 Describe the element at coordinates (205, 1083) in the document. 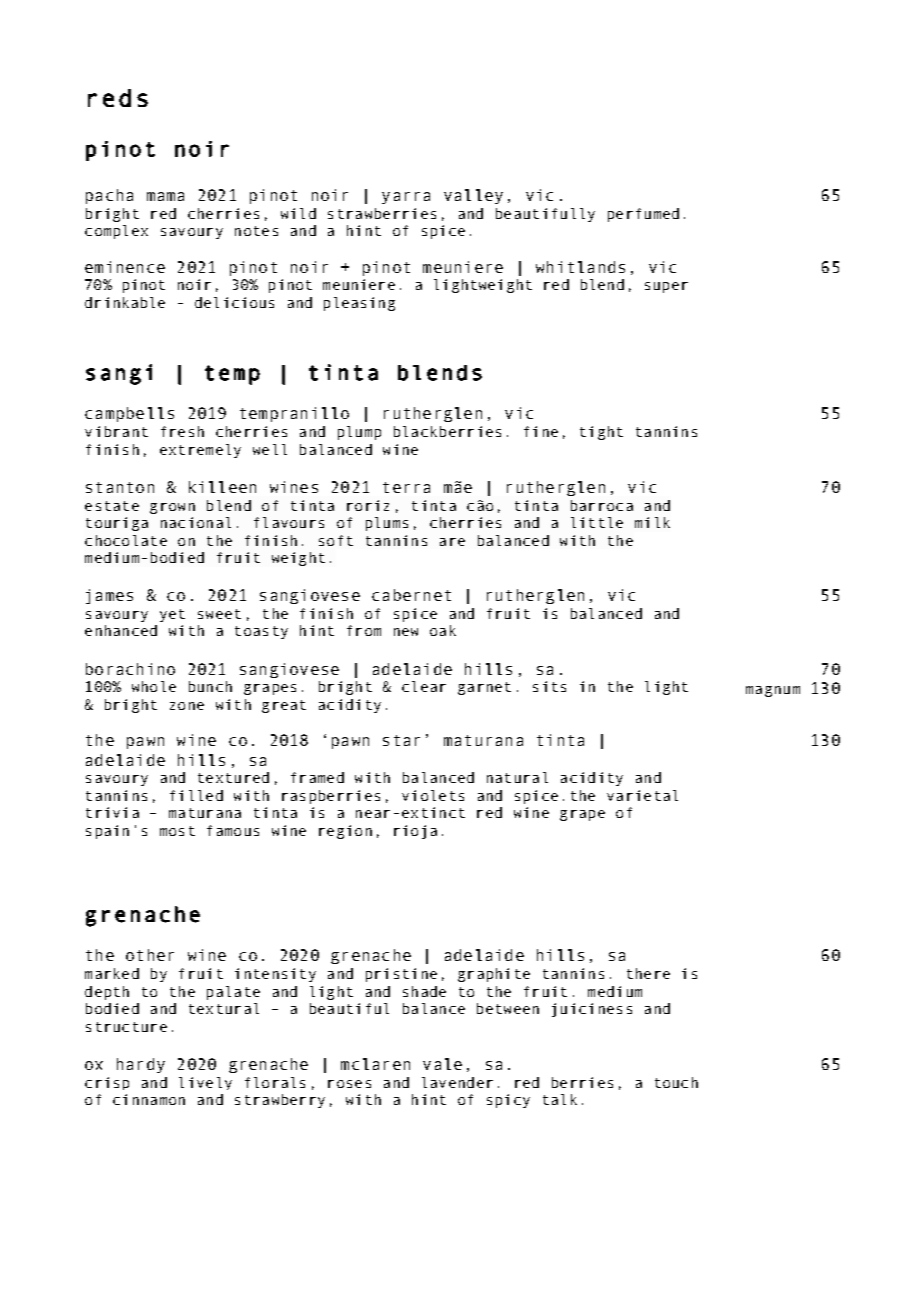

I see `lively` at that location.
